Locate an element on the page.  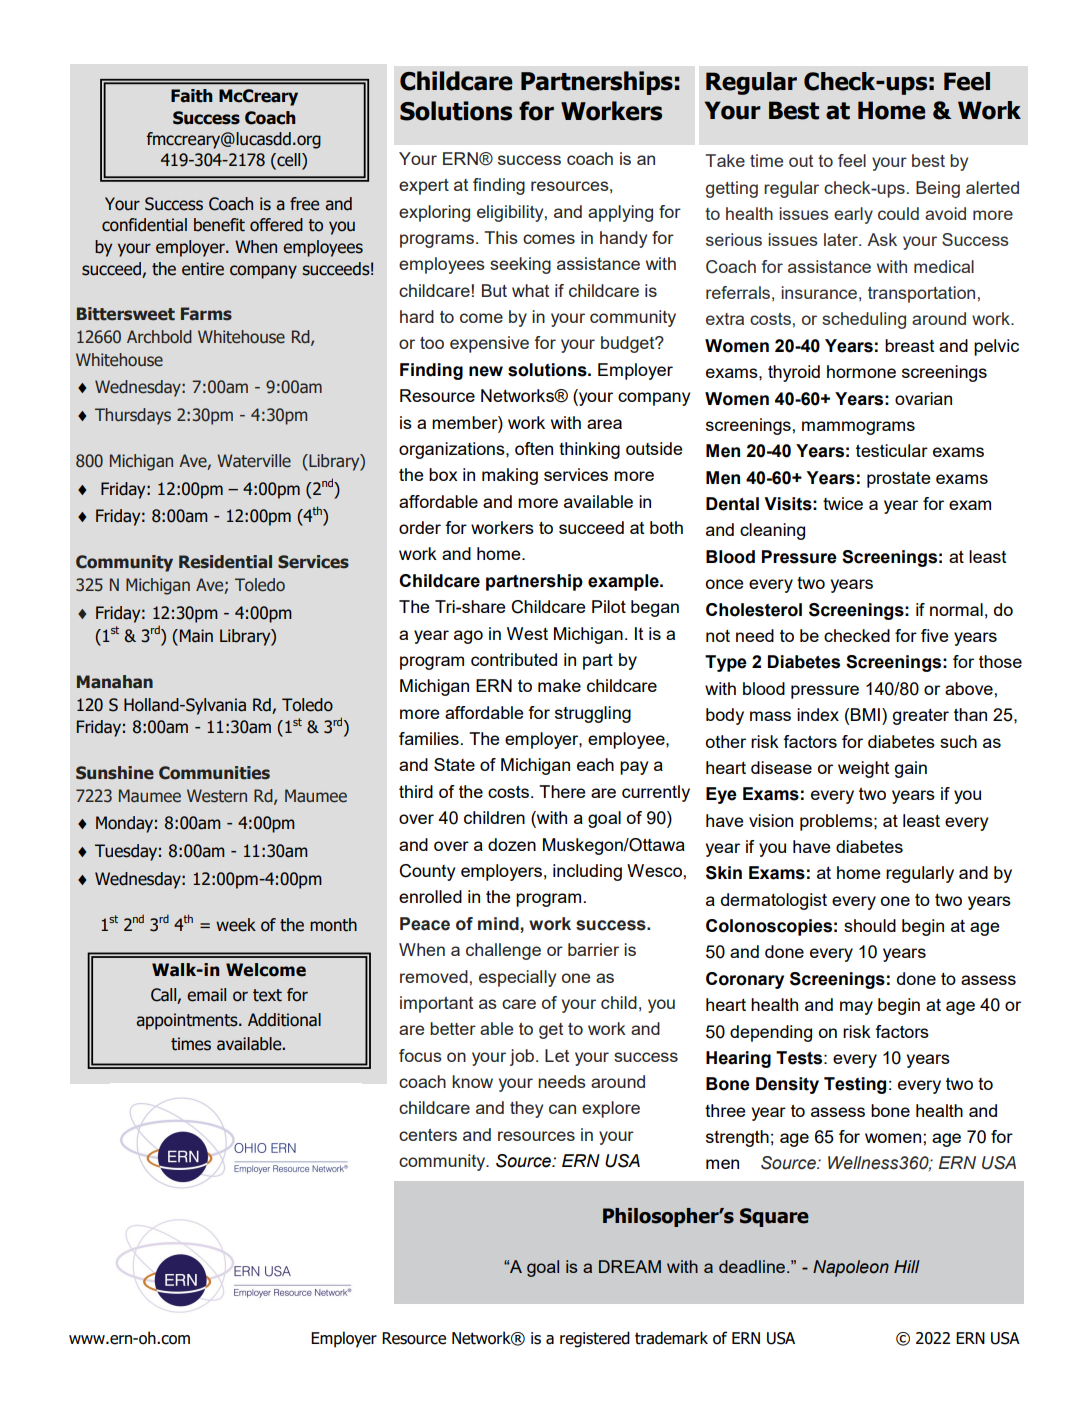
should is located at coordinates (870, 925).
